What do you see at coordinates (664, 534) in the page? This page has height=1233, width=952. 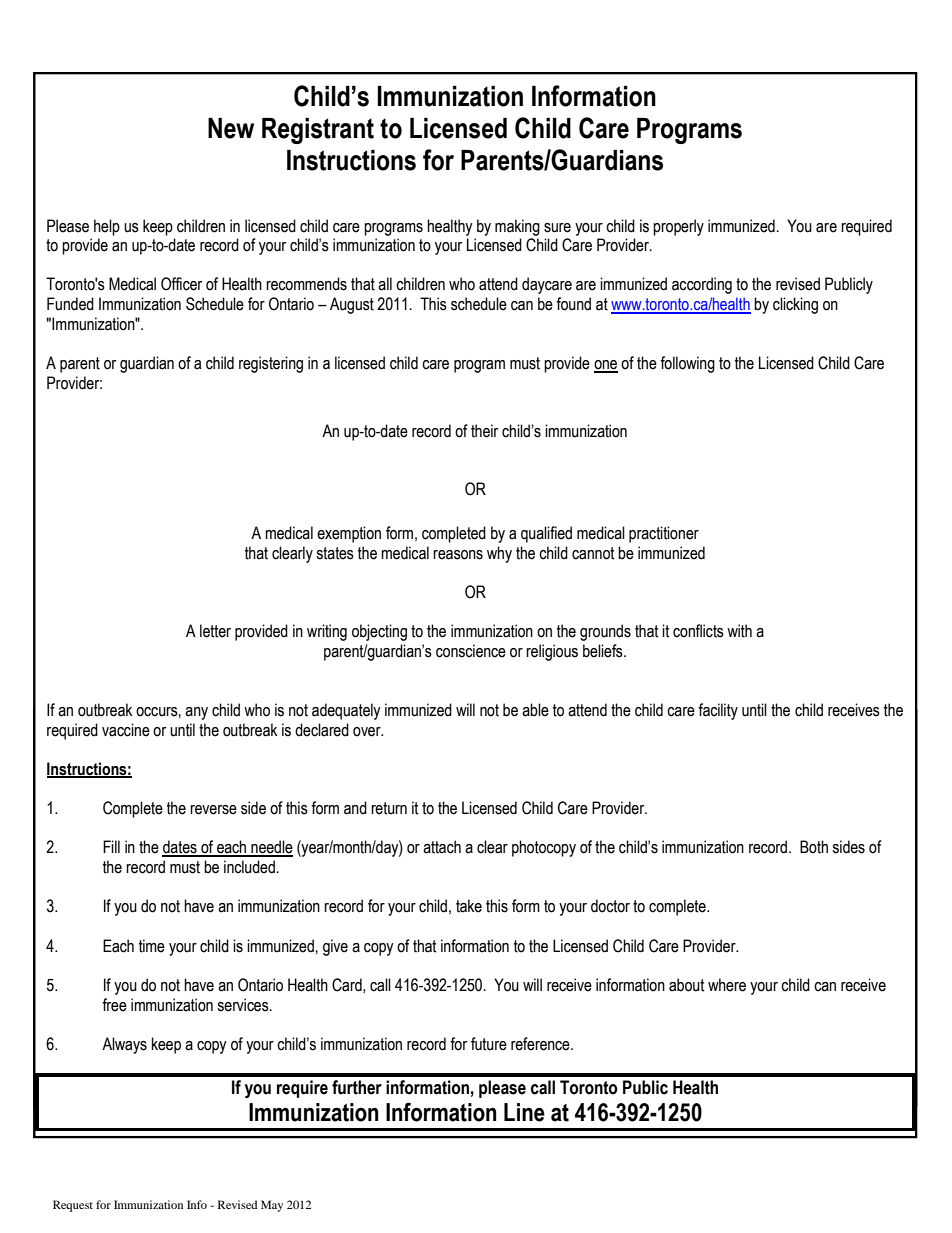 I see `practitioner` at bounding box center [664, 534].
